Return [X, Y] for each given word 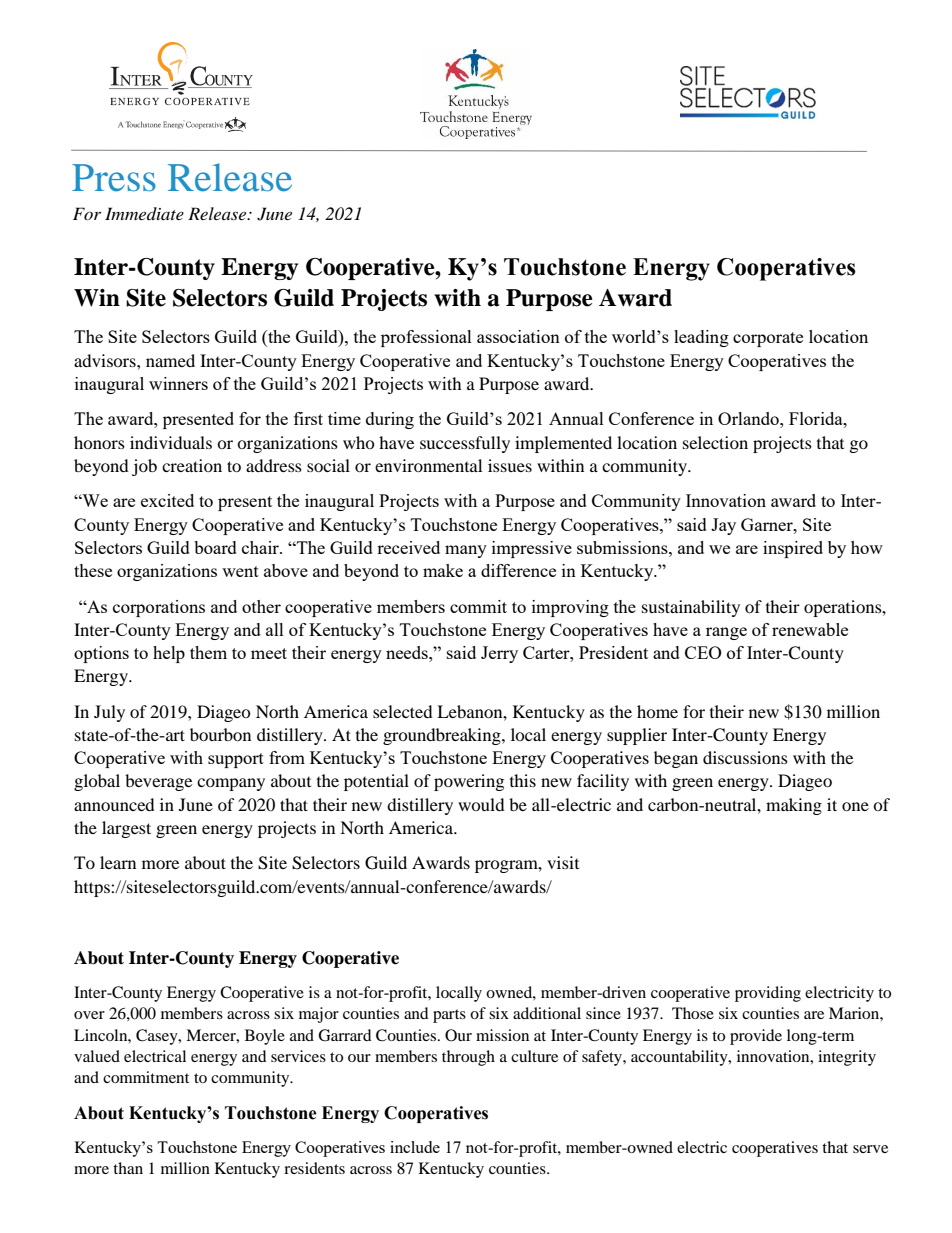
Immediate [144, 213]
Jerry [499, 654]
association [518, 336]
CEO [703, 652]
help [169, 654]
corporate [768, 339]
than [128, 1168]
